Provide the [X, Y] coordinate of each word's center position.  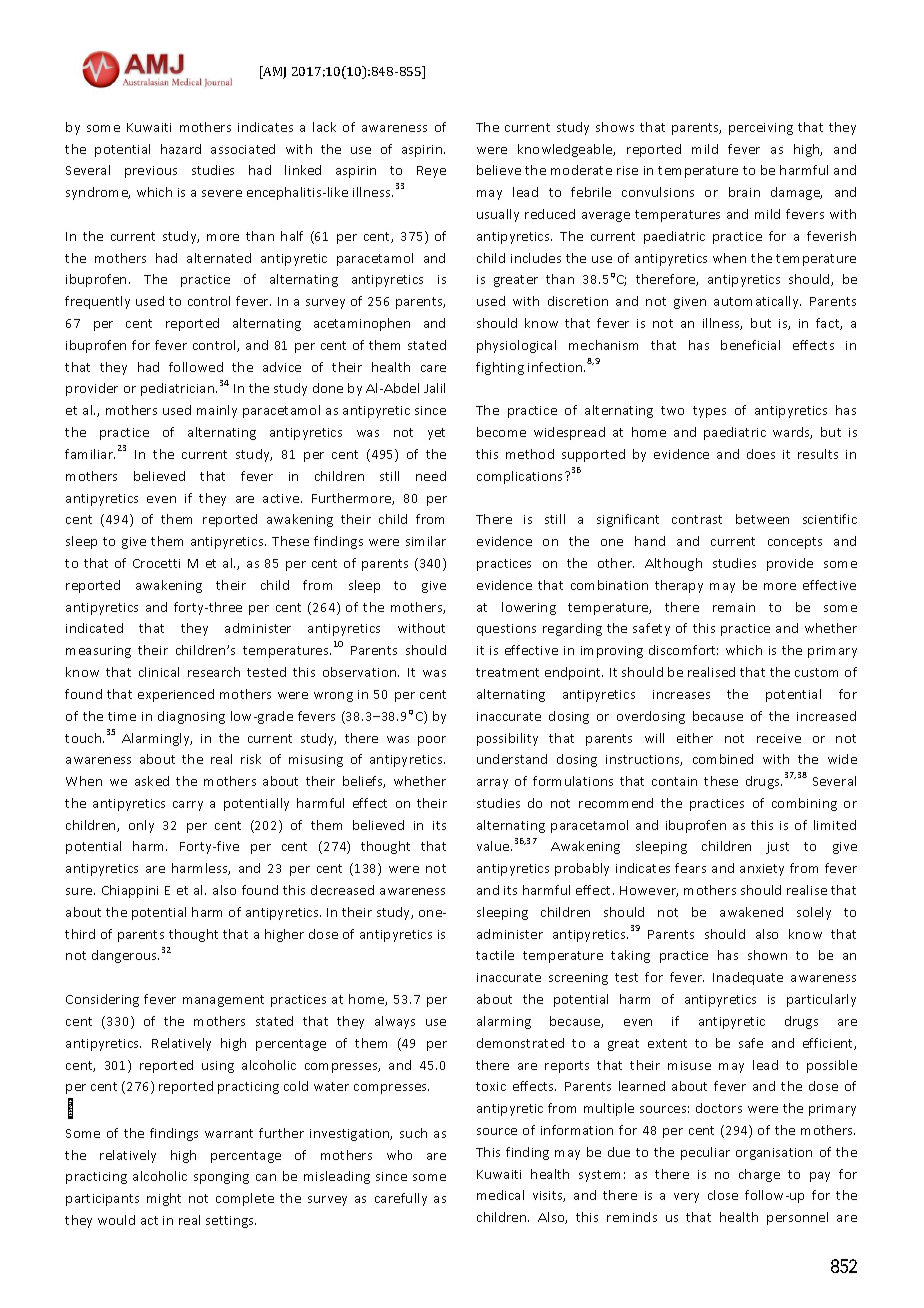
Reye [431, 172]
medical [500, 1195]
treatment [507, 672]
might [164, 1199]
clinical [159, 672]
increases [681, 694]
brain [744, 192]
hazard [181, 149]
